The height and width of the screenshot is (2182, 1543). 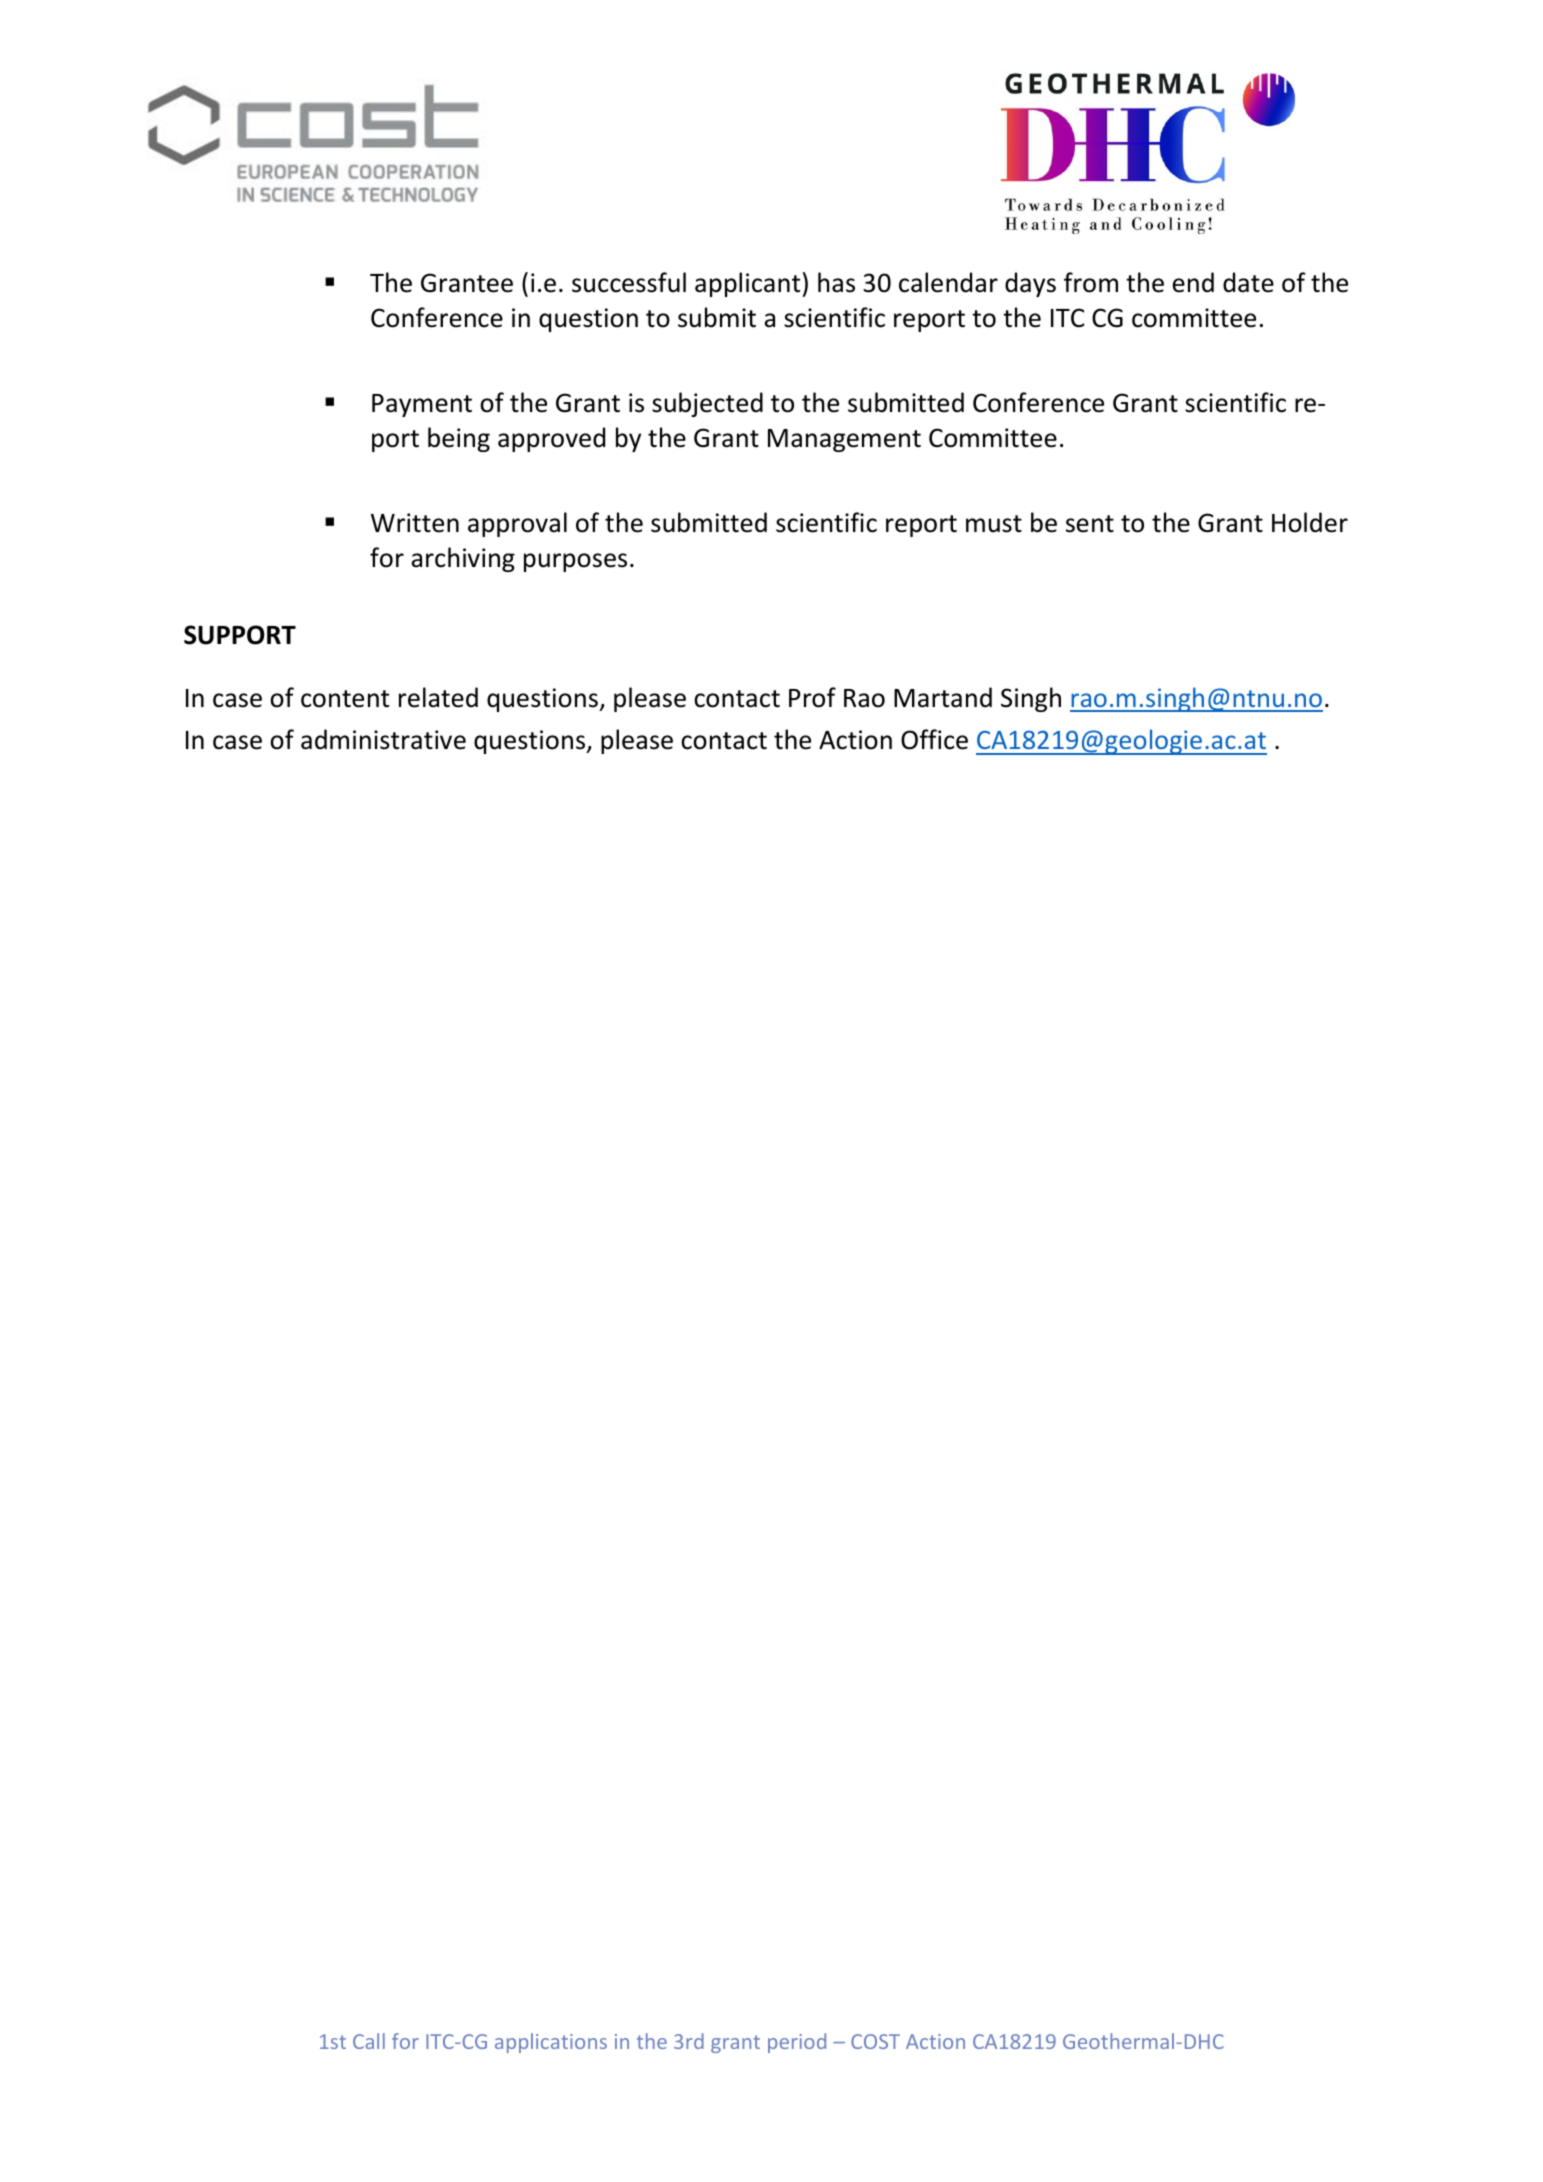 I want to click on COST, so click(x=875, y=2041).
